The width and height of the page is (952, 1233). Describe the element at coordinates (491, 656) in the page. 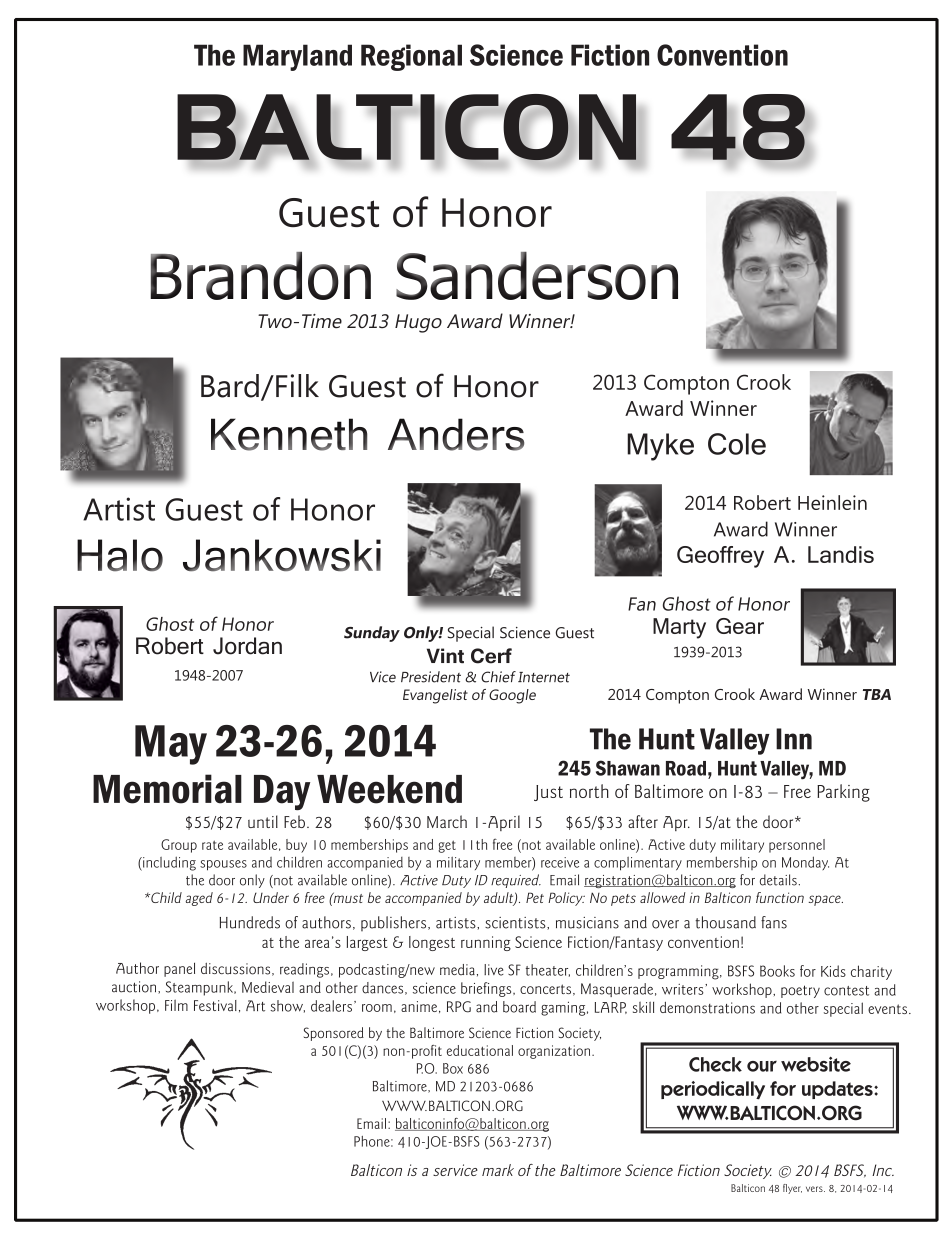

I see `Cerf` at that location.
